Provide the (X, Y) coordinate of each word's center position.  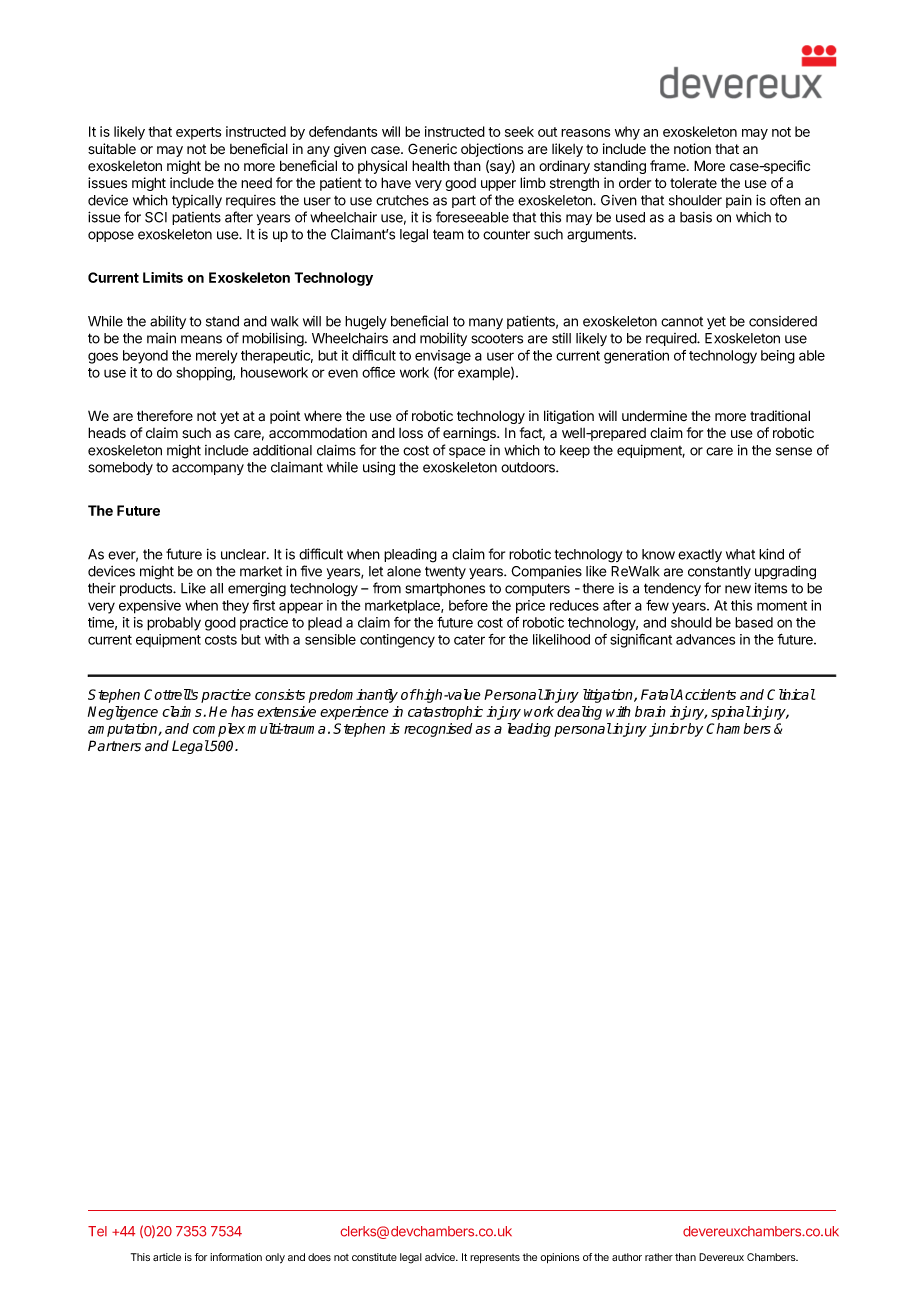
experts (198, 133)
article (167, 1257)
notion (692, 148)
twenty (445, 572)
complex (219, 730)
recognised (438, 730)
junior (668, 730)
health (431, 166)
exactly (700, 555)
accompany (208, 469)
